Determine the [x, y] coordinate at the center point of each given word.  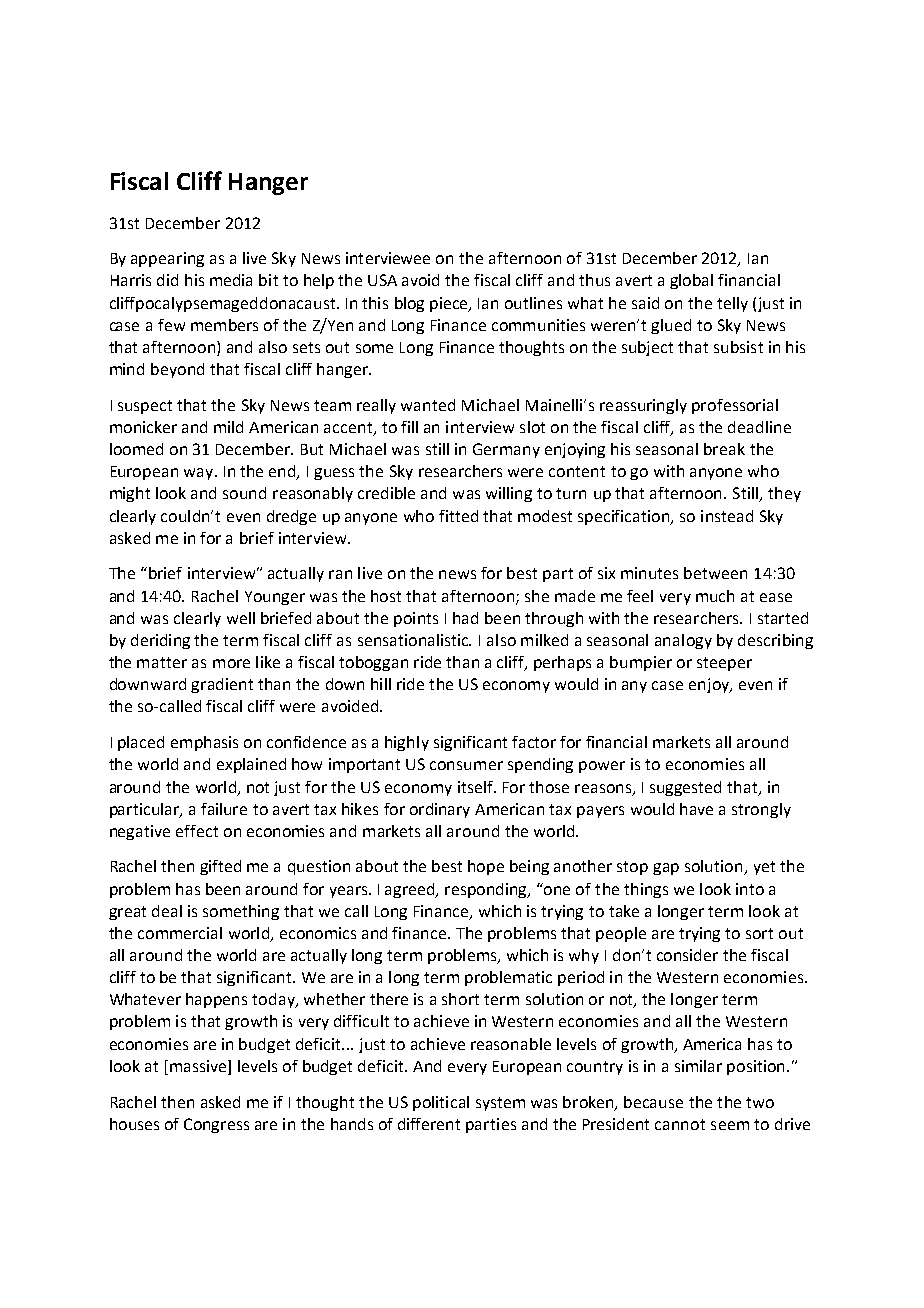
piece [450, 304]
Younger [275, 598]
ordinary [440, 810]
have [696, 809]
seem [730, 1125]
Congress [216, 1125]
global [691, 281]
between [715, 573]
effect [197, 831]
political [441, 1103]
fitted [458, 516]
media [231, 280]
